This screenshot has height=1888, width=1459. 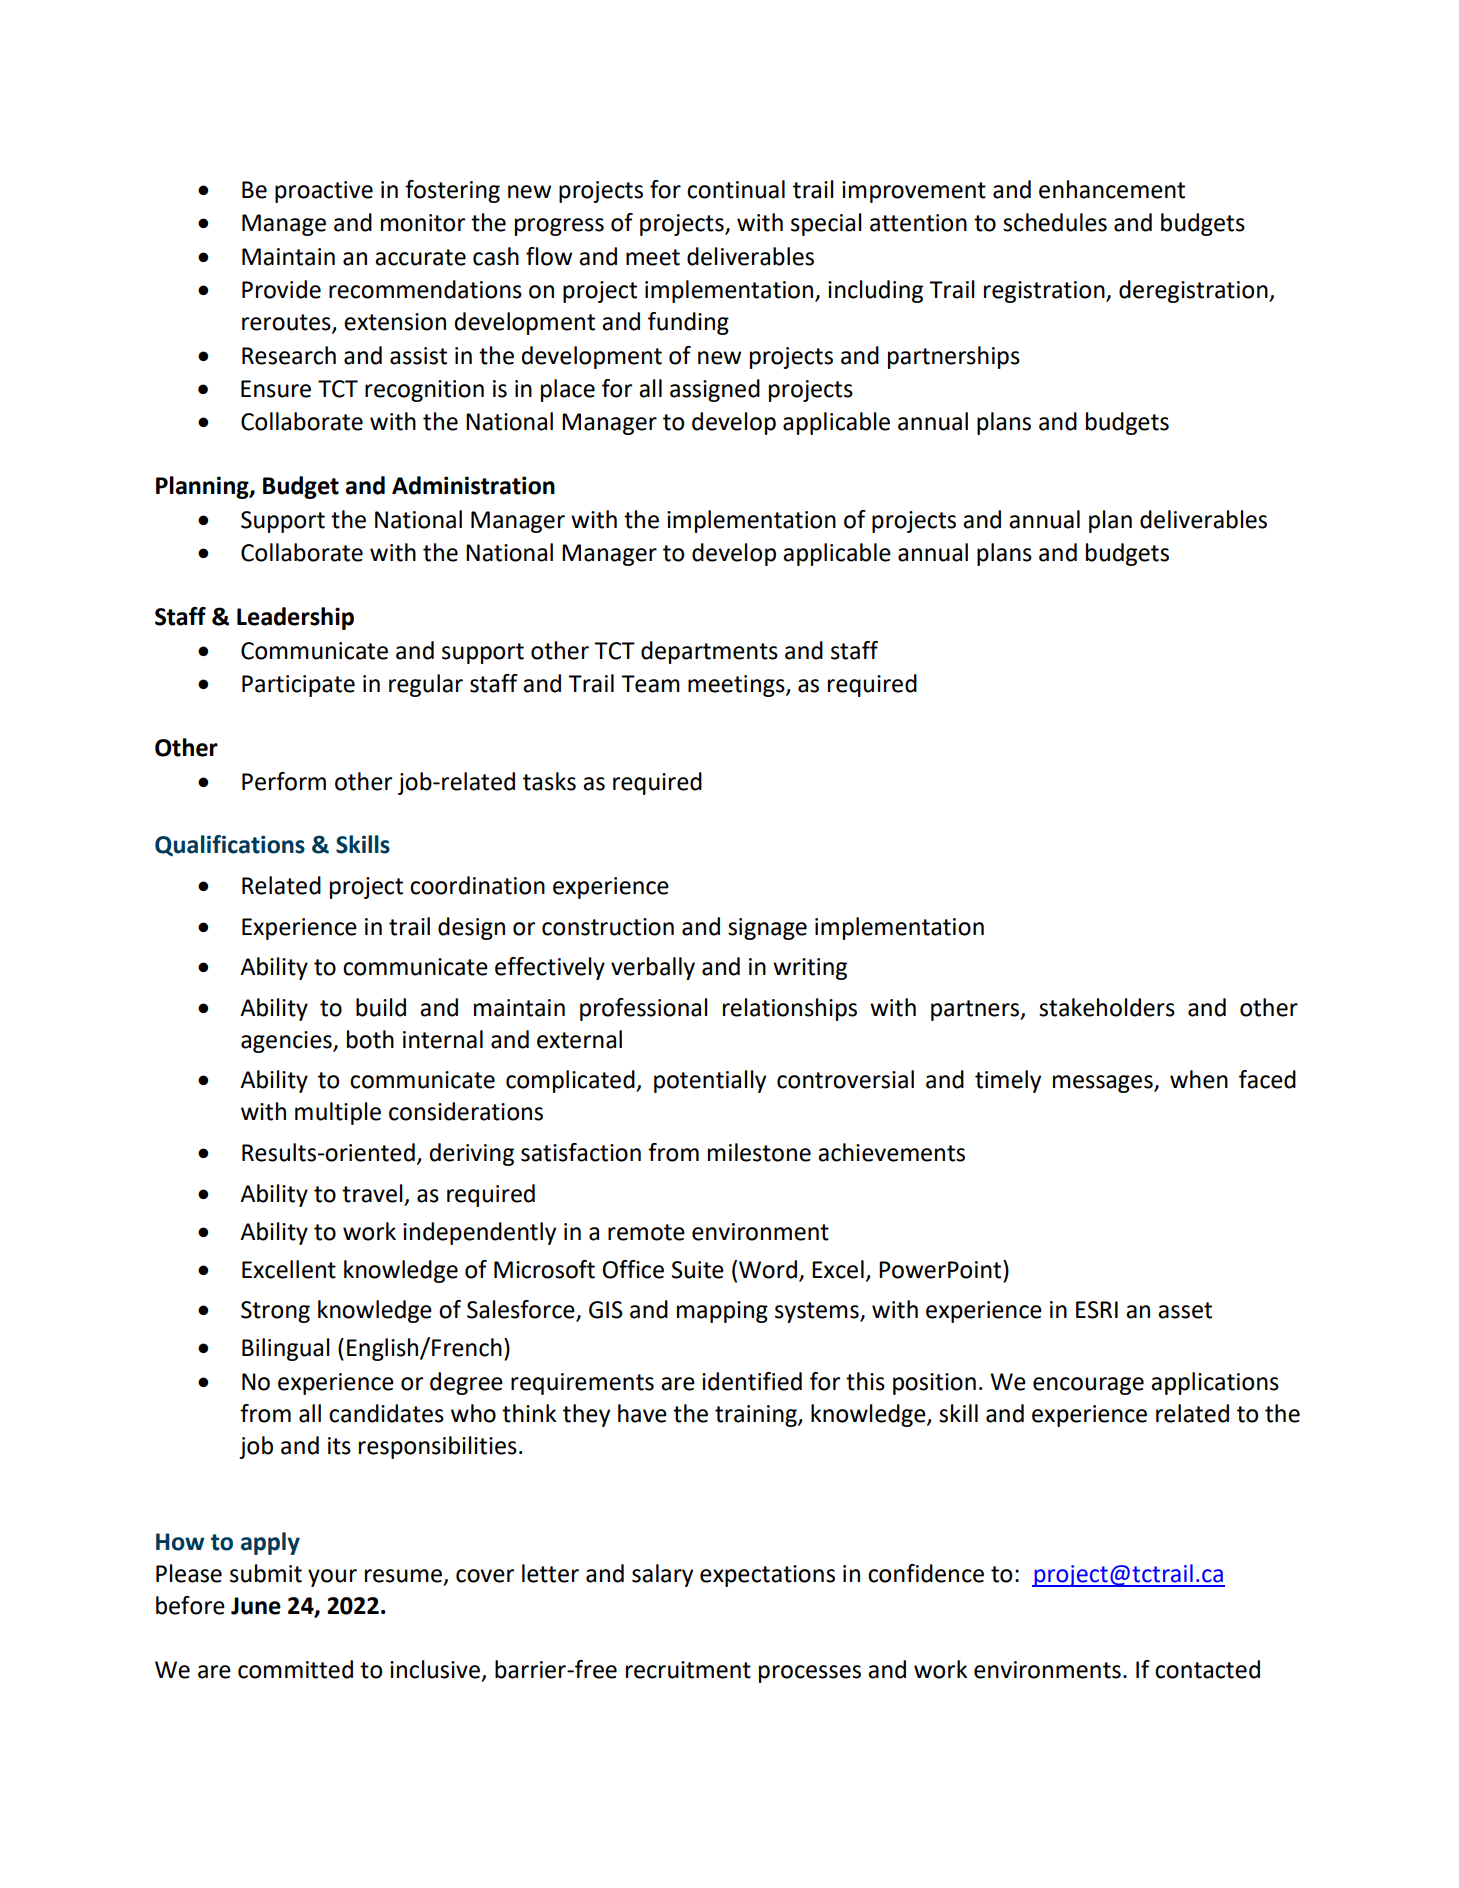 I want to click on signage, so click(x=767, y=929).
